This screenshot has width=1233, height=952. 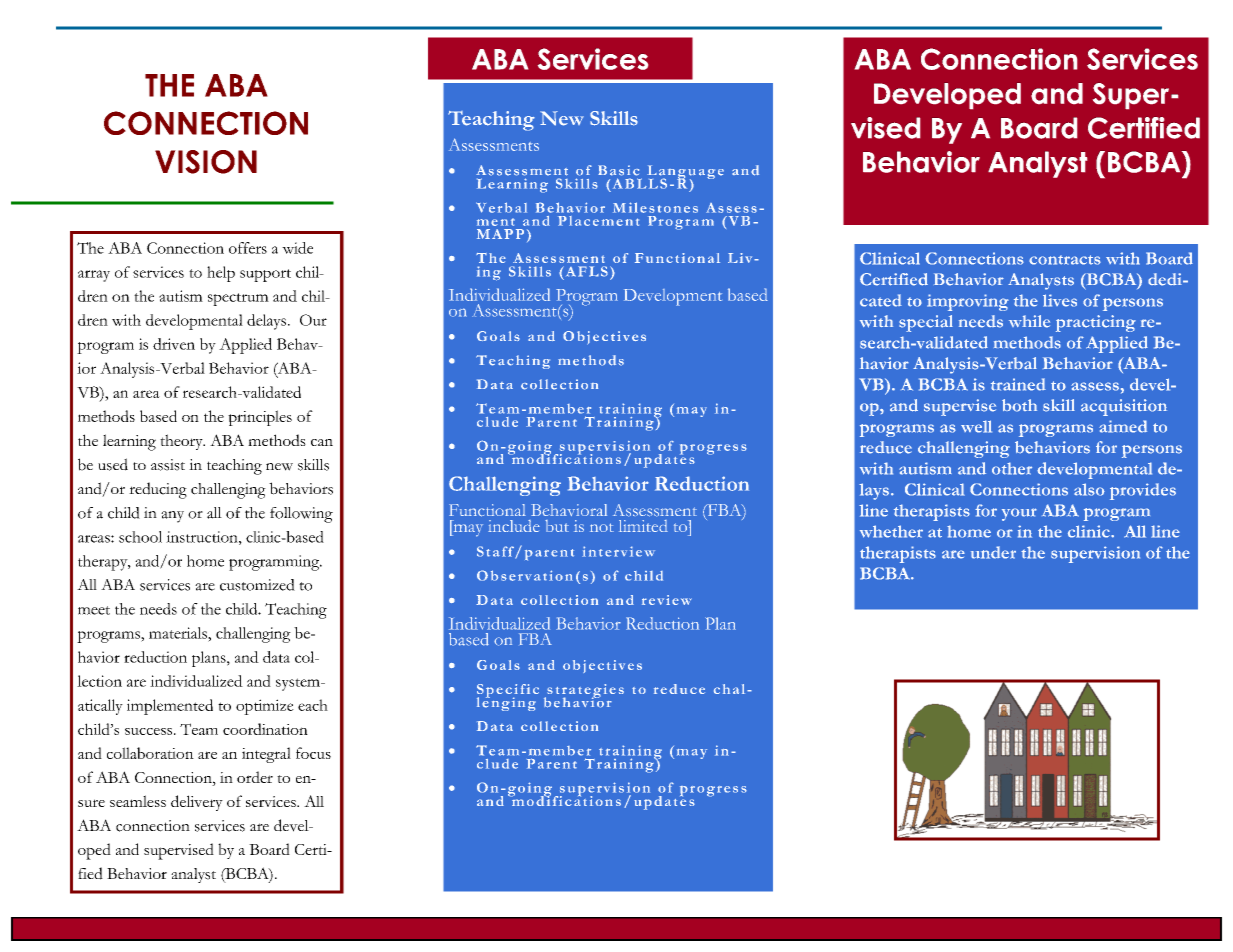 I want to click on help, so click(x=221, y=274).
